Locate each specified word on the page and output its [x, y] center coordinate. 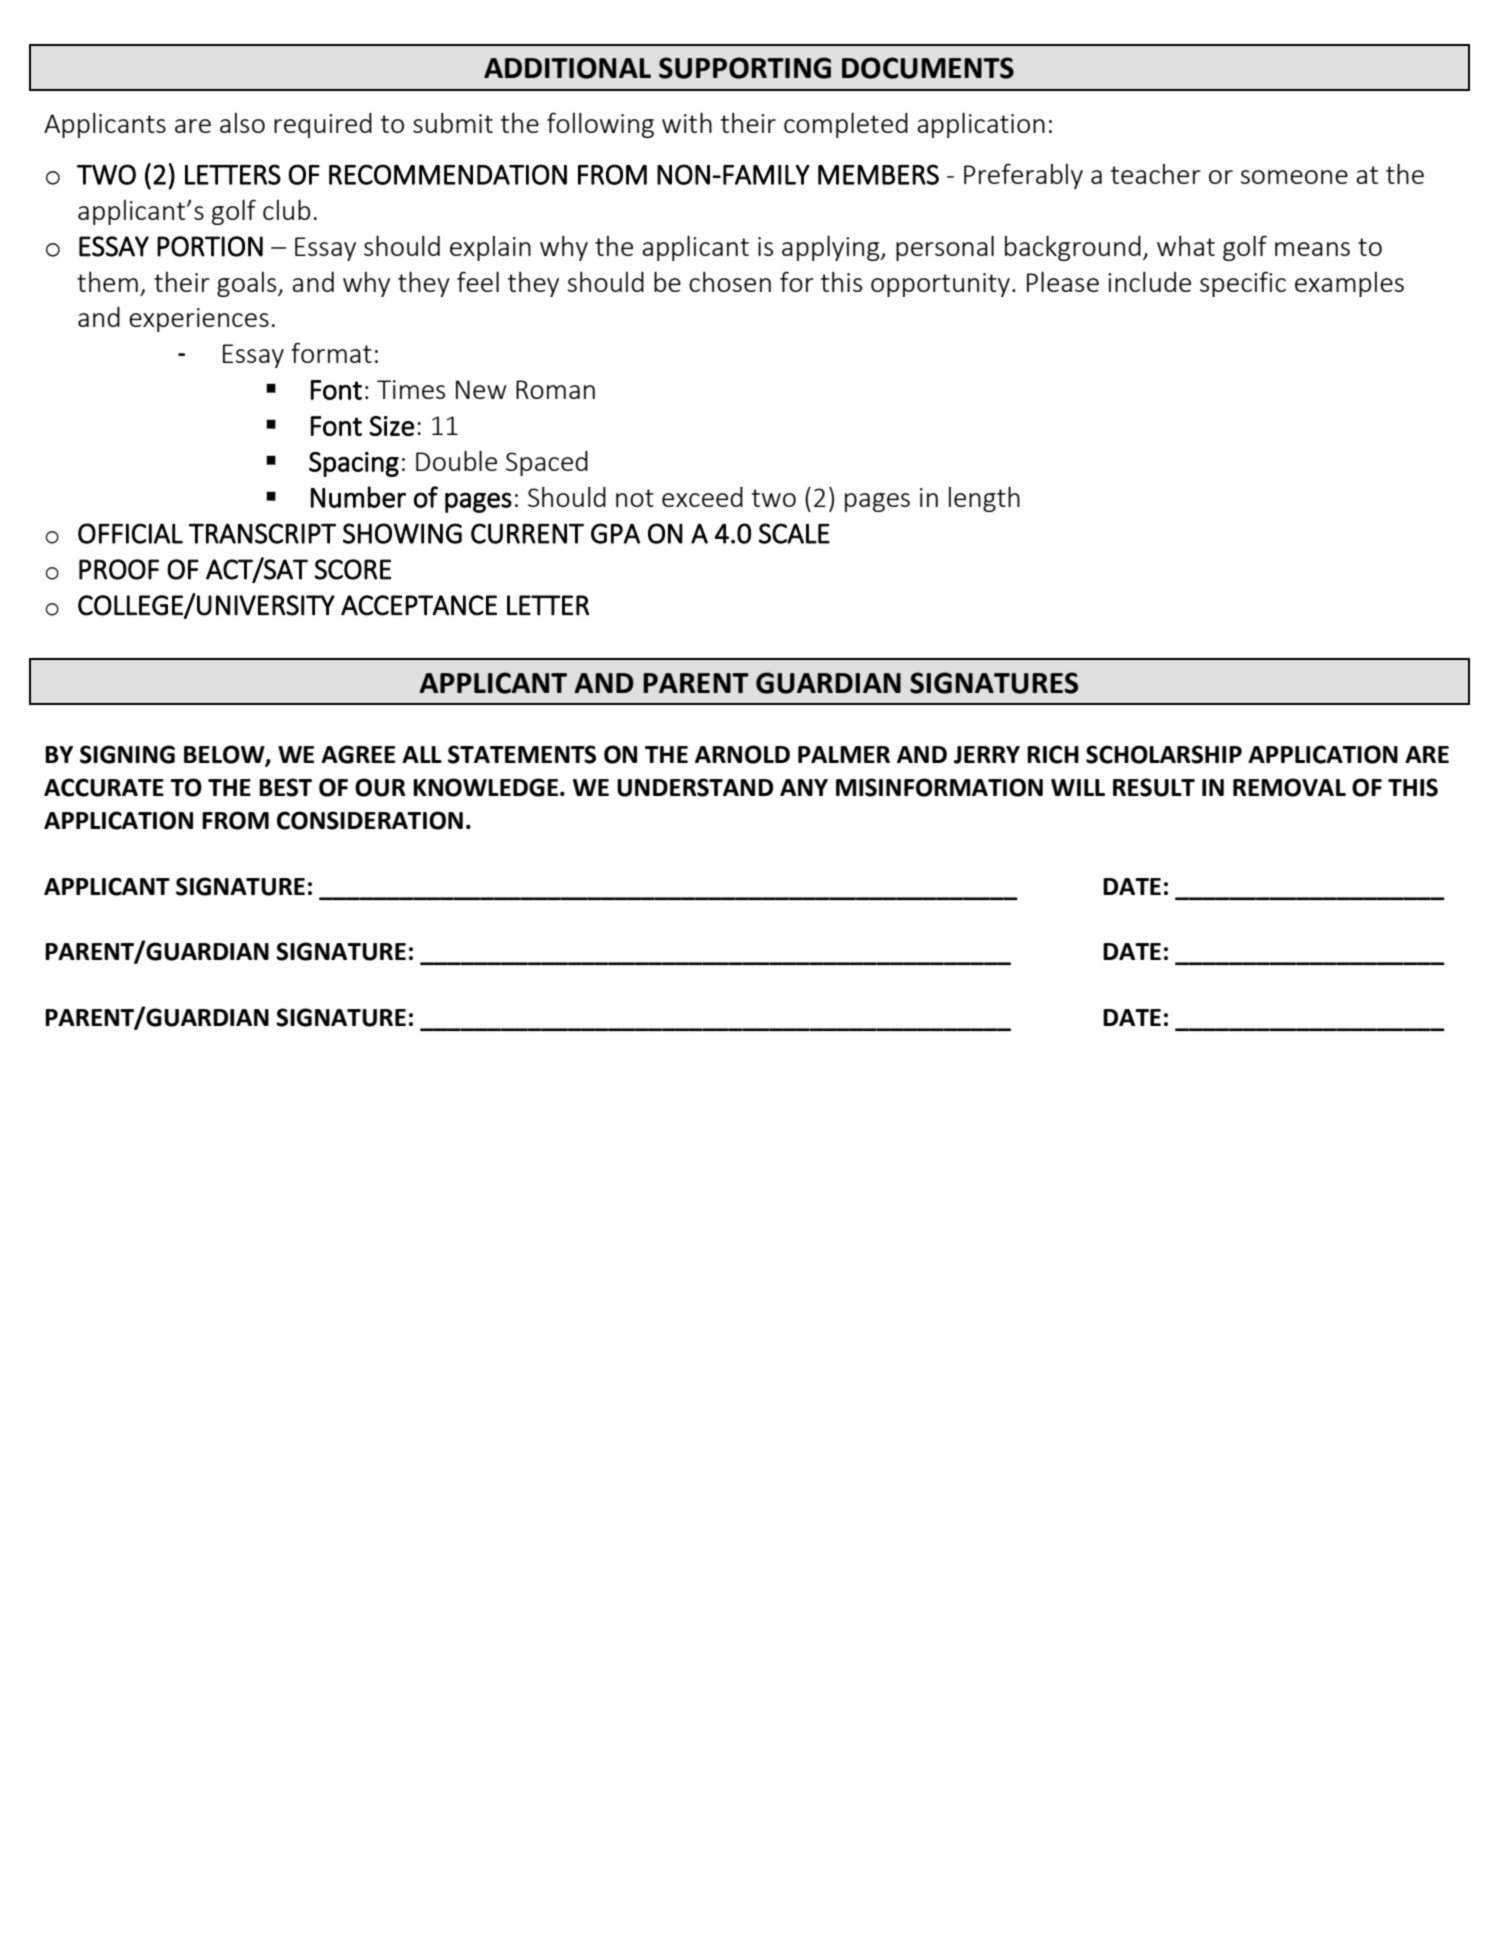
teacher [1156, 174]
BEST [285, 787]
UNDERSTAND [695, 787]
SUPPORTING [745, 68]
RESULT [1154, 787]
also [242, 123]
